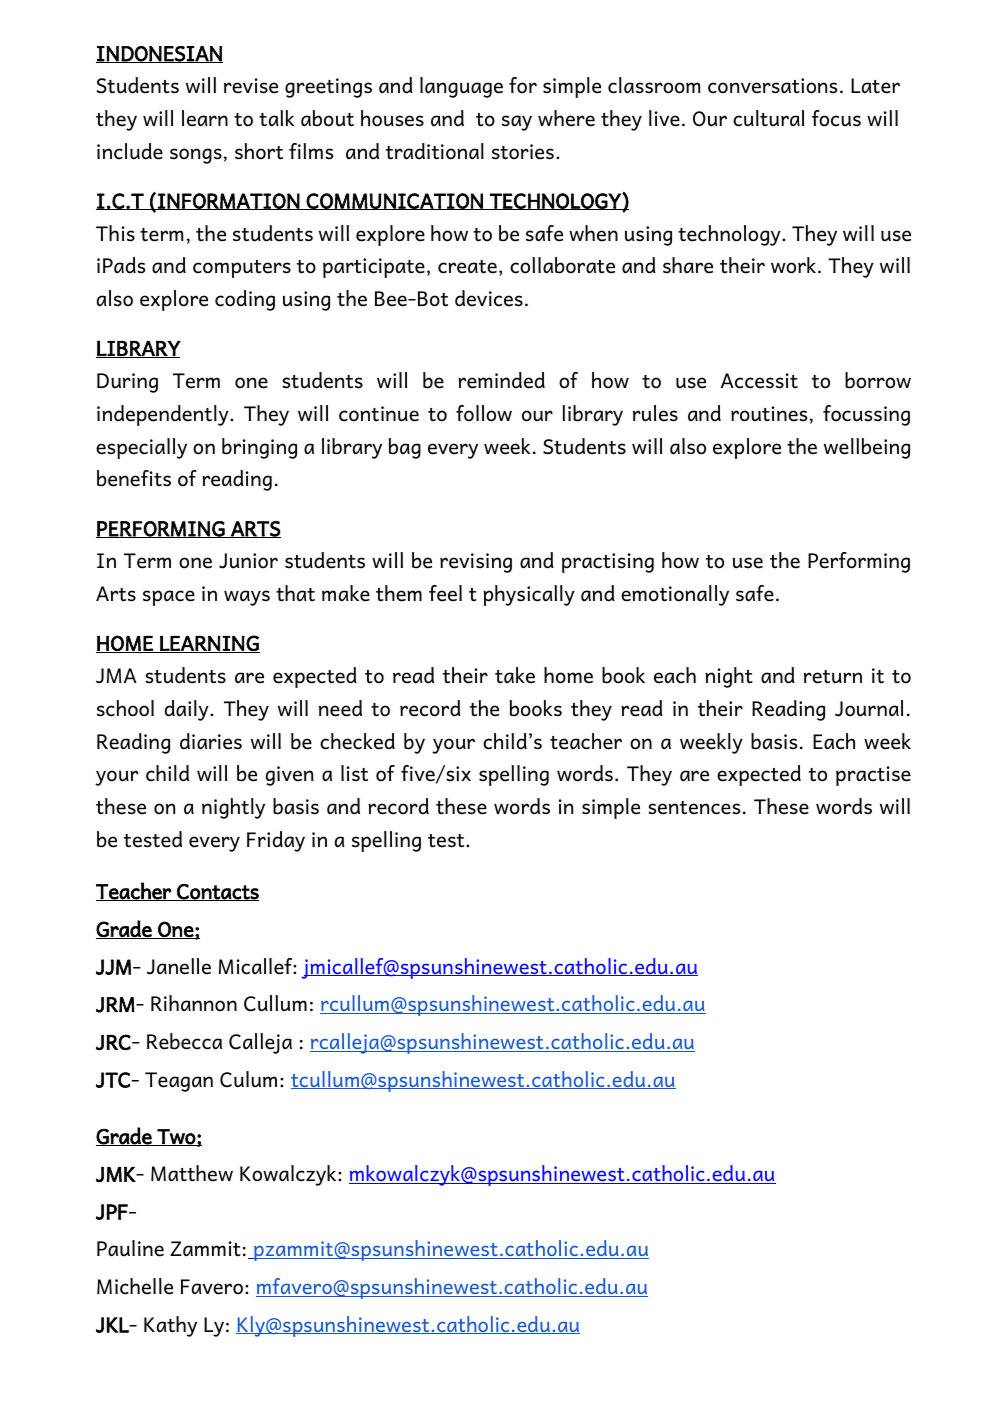  What do you see at coordinates (276, 841) in the screenshot?
I see `Friday` at bounding box center [276, 841].
